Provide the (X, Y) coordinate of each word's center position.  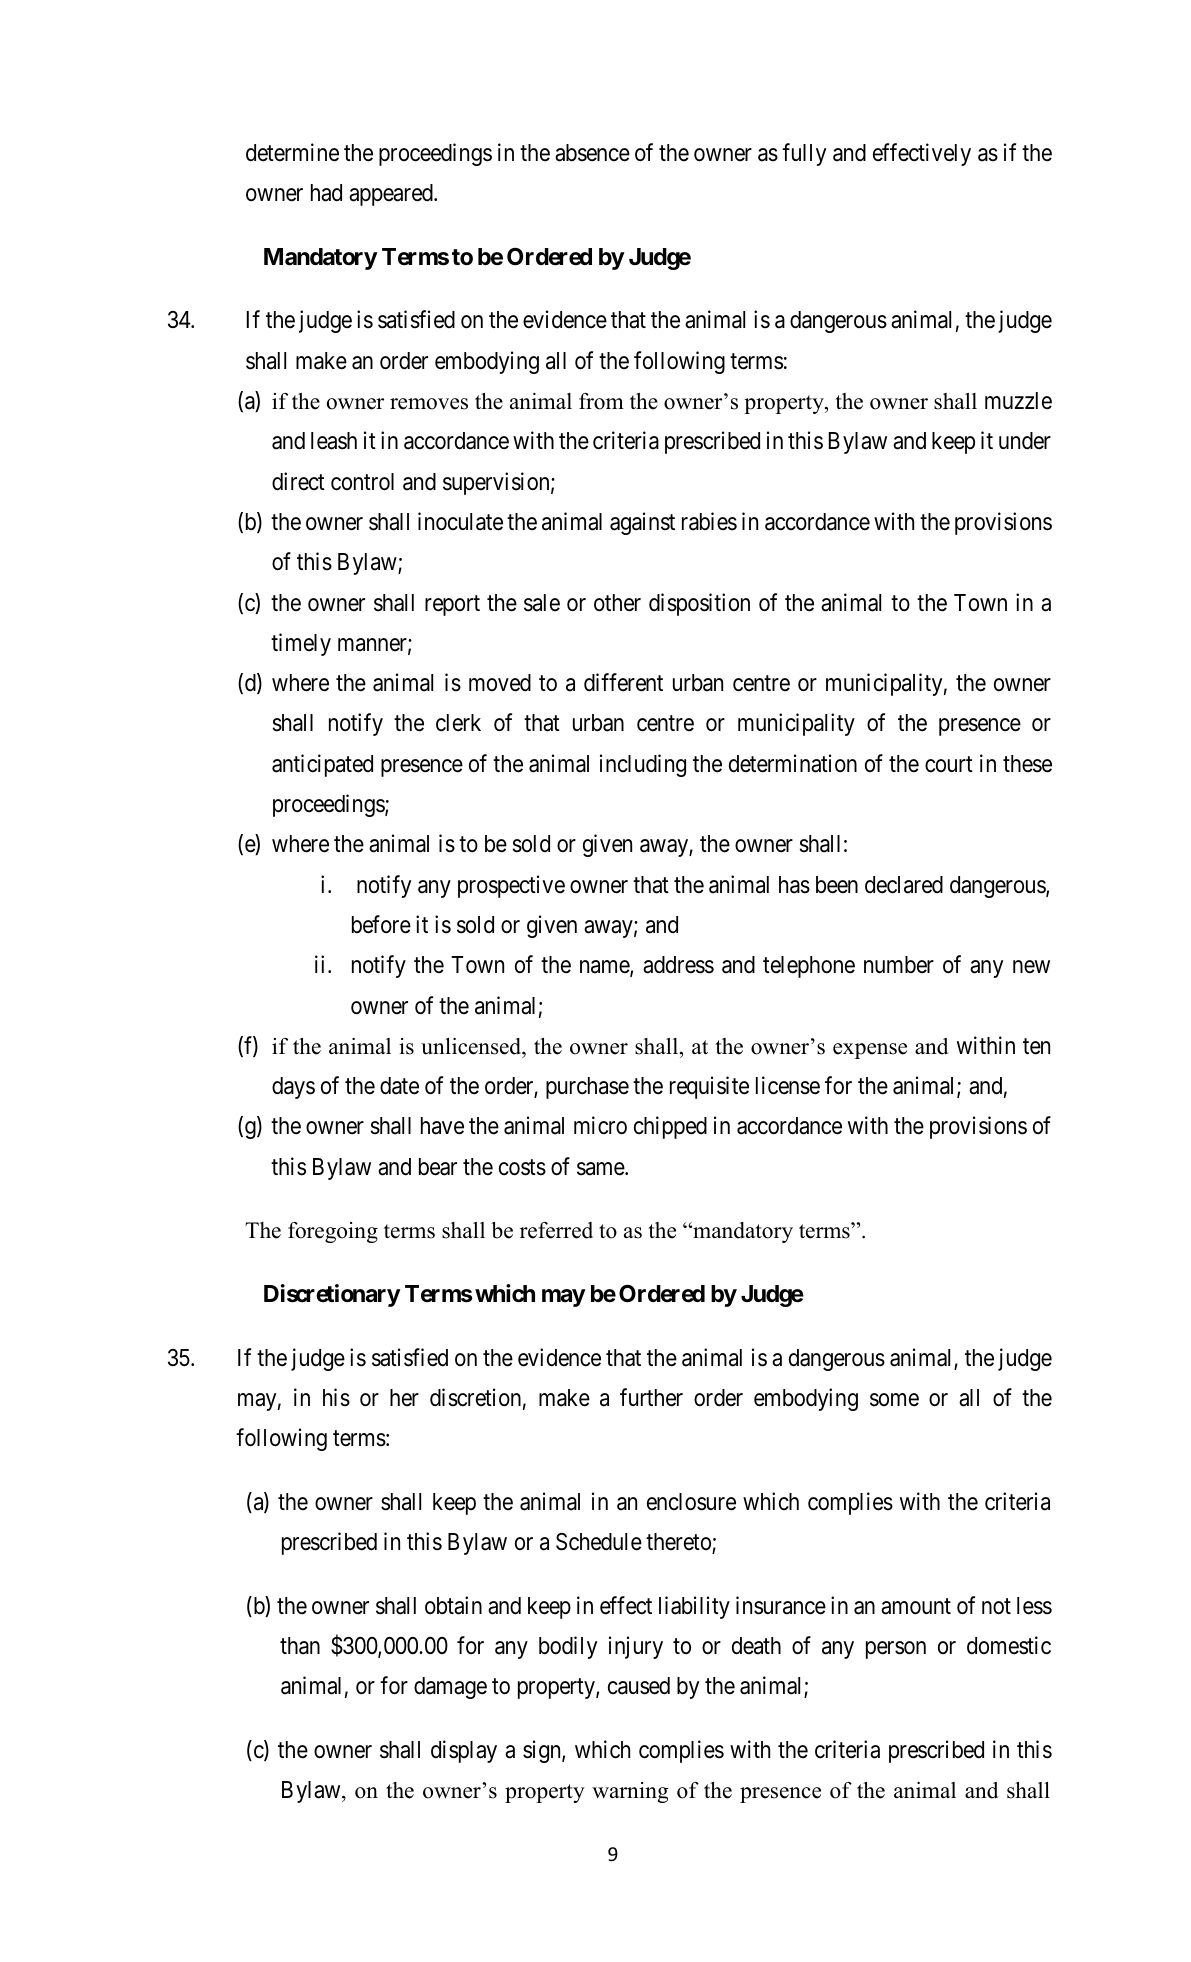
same (601, 1169)
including (643, 765)
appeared (392, 195)
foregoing (333, 1232)
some (894, 1400)
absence (592, 153)
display (464, 1751)
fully (804, 154)
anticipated (322, 765)
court (949, 764)
